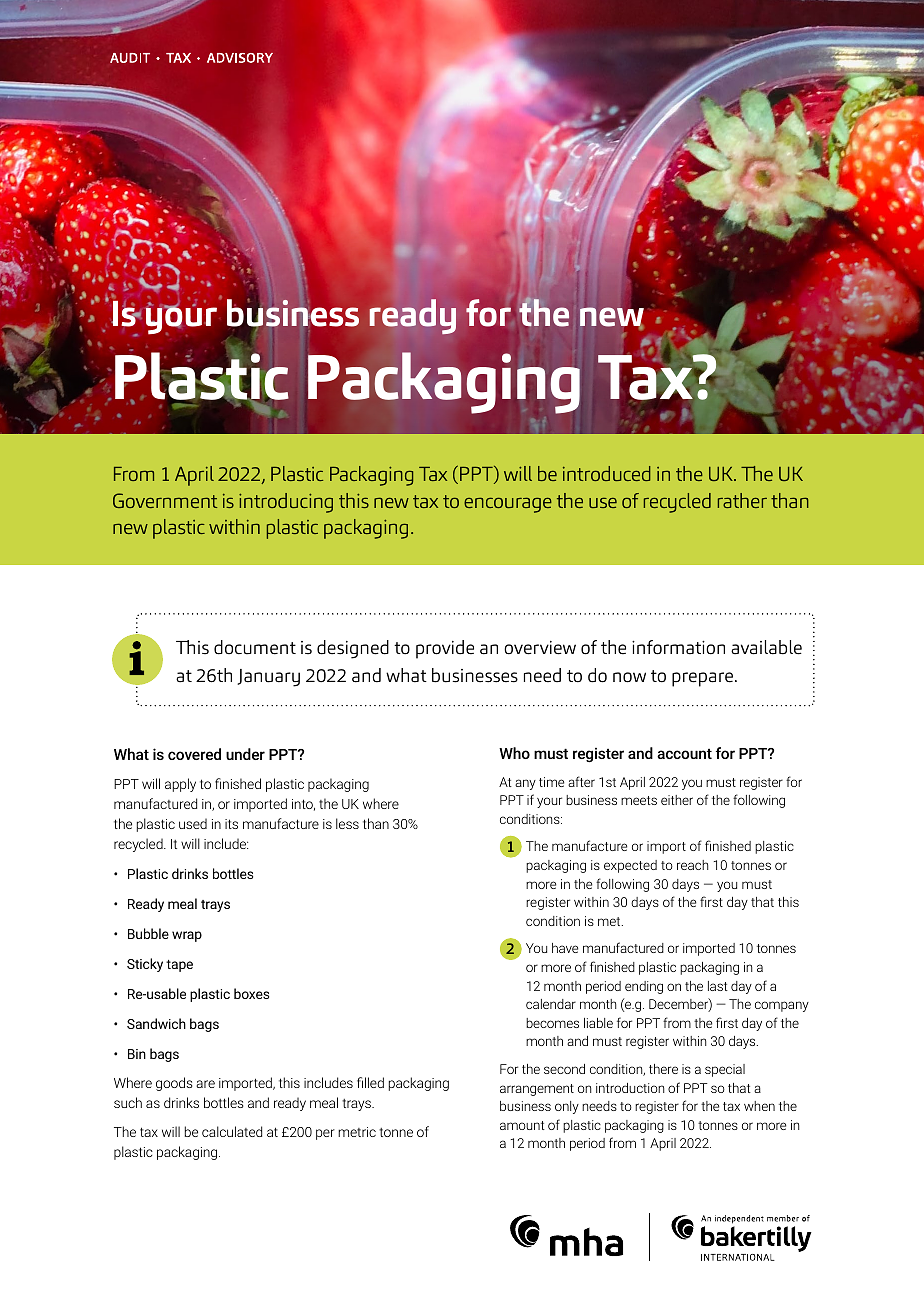 Image resolution: width=924 pixels, height=1308 pixels. Describe the element at coordinates (551, 782) in the screenshot. I see `time` at that location.
